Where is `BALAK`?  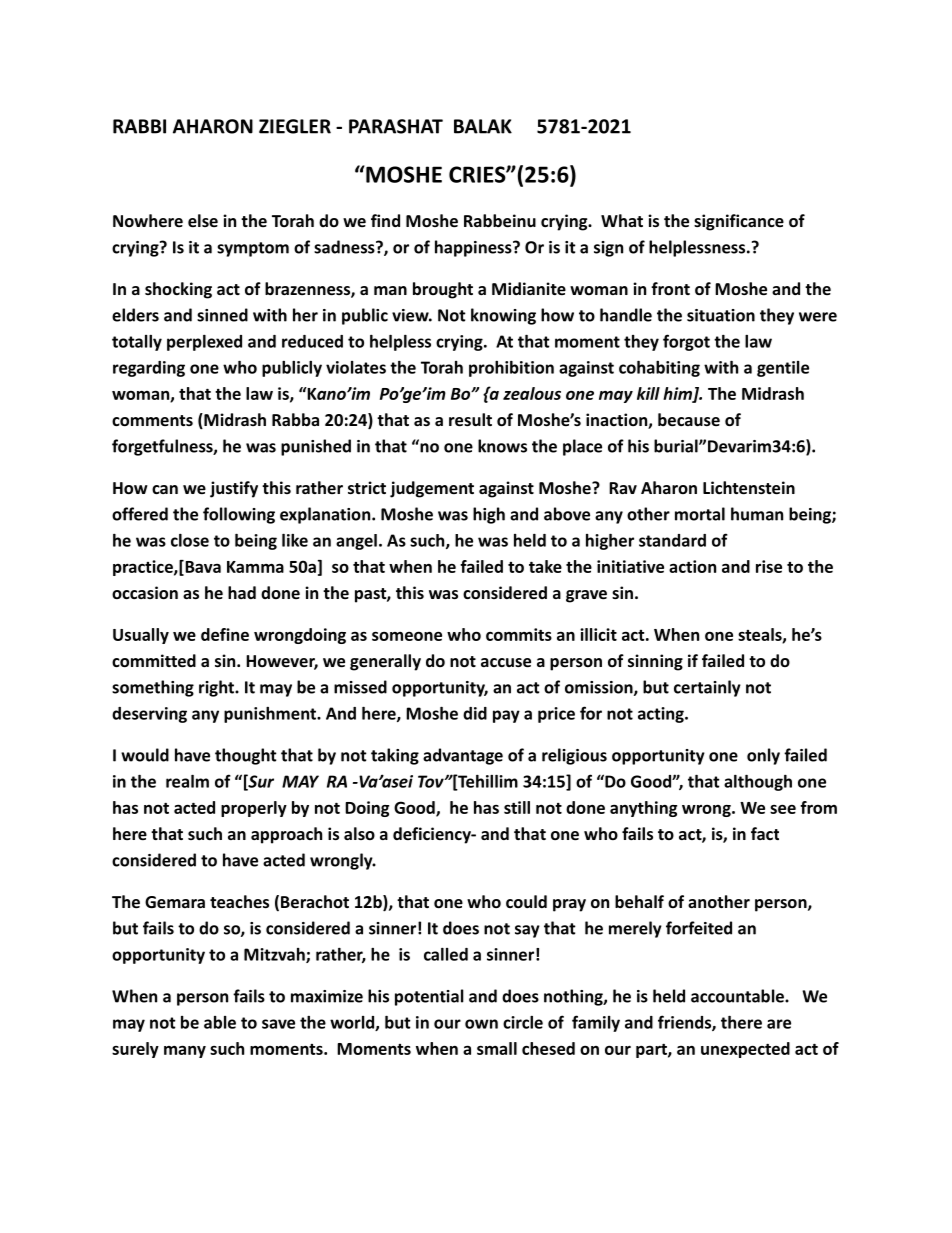
BALAK is located at coordinates (483, 126).
